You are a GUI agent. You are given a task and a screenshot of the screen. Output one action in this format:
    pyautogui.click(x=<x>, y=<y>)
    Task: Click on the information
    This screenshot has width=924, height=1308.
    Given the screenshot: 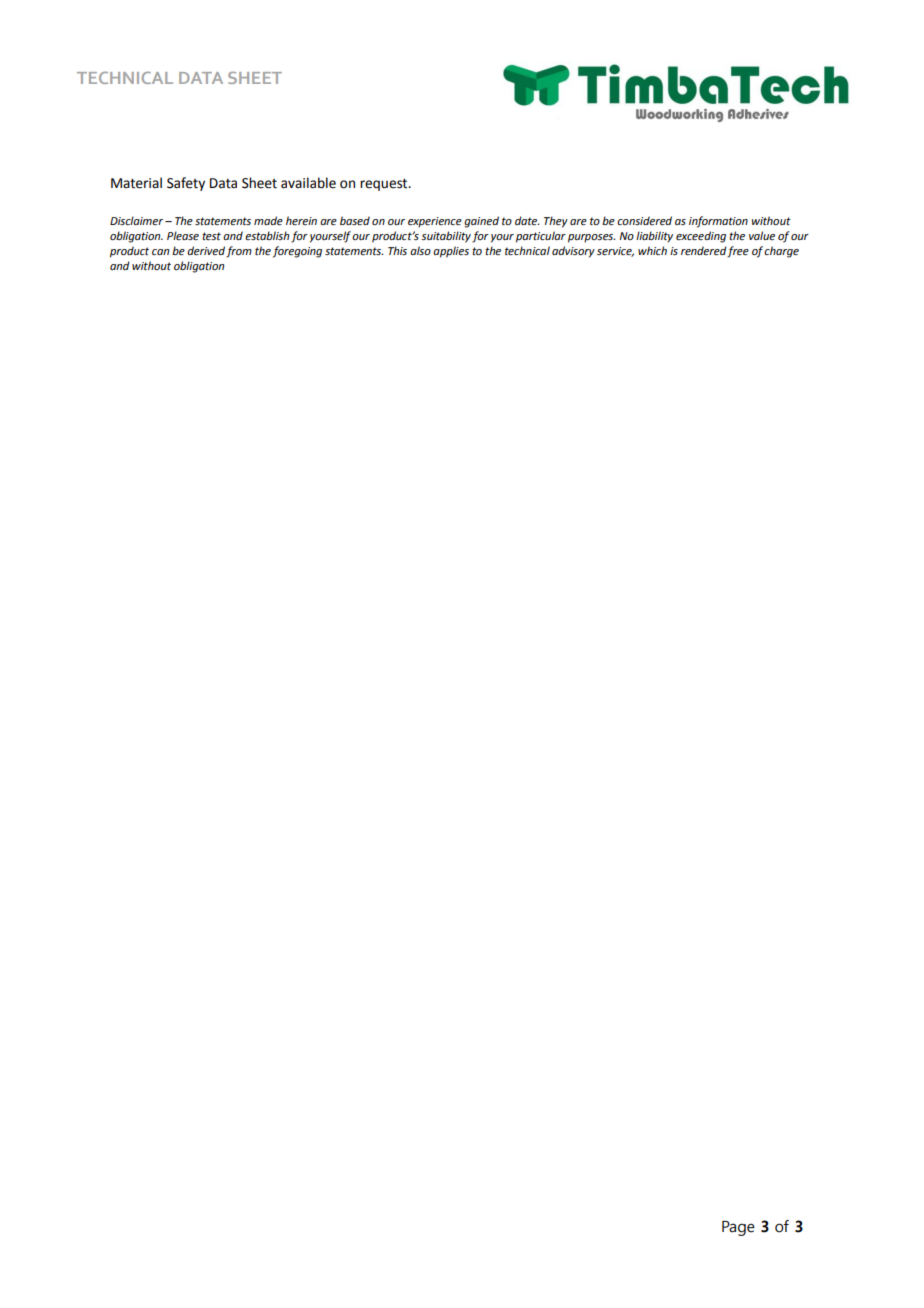 What is the action you would take?
    pyautogui.click(x=718, y=222)
